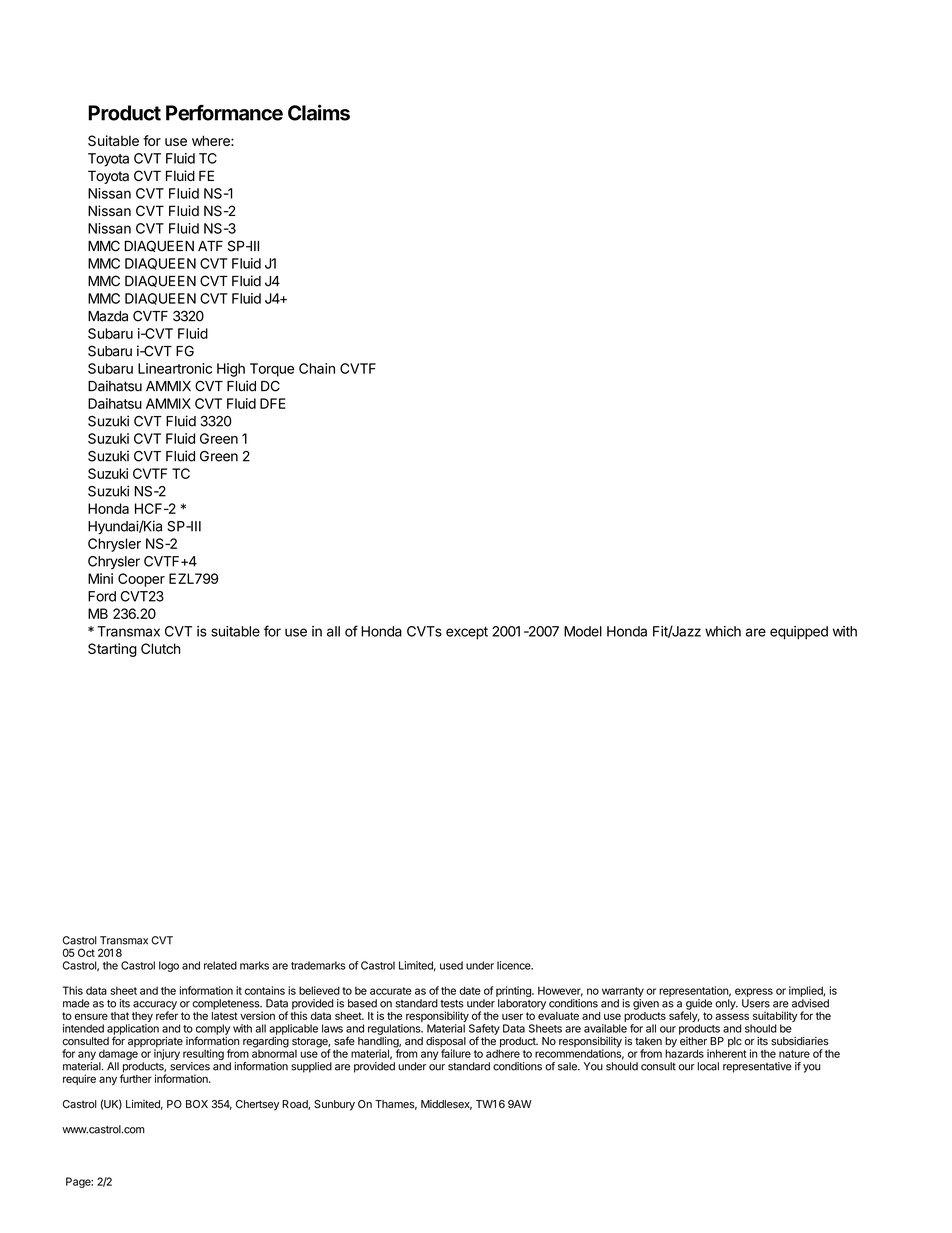  What do you see at coordinates (467, 633) in the document?
I see `except` at bounding box center [467, 633].
